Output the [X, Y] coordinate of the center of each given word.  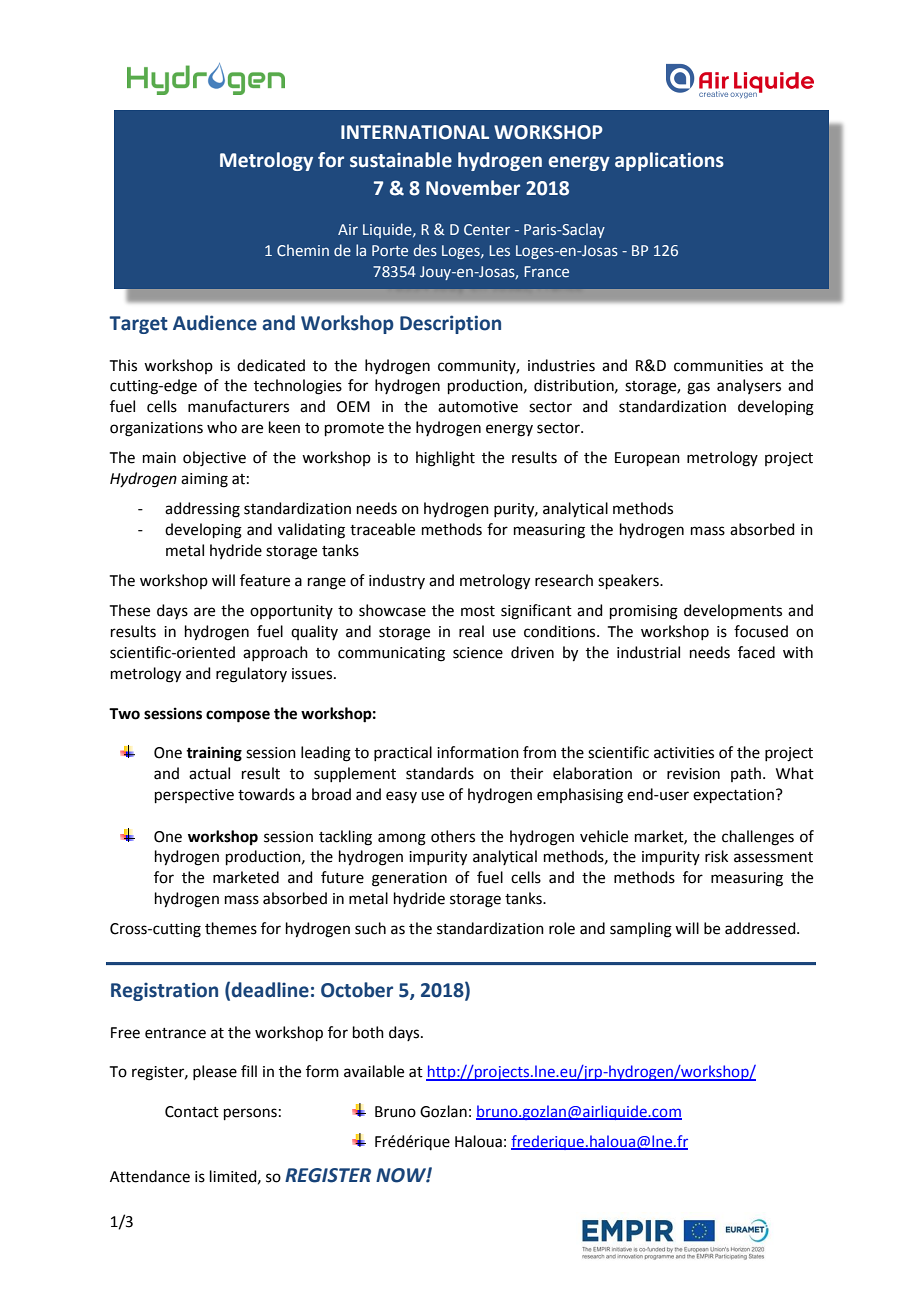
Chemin [303, 250]
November [473, 188]
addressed [761, 928]
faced [756, 652]
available [374, 1071]
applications [669, 161]
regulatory [251, 675]
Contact [192, 1112]
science [478, 653]
